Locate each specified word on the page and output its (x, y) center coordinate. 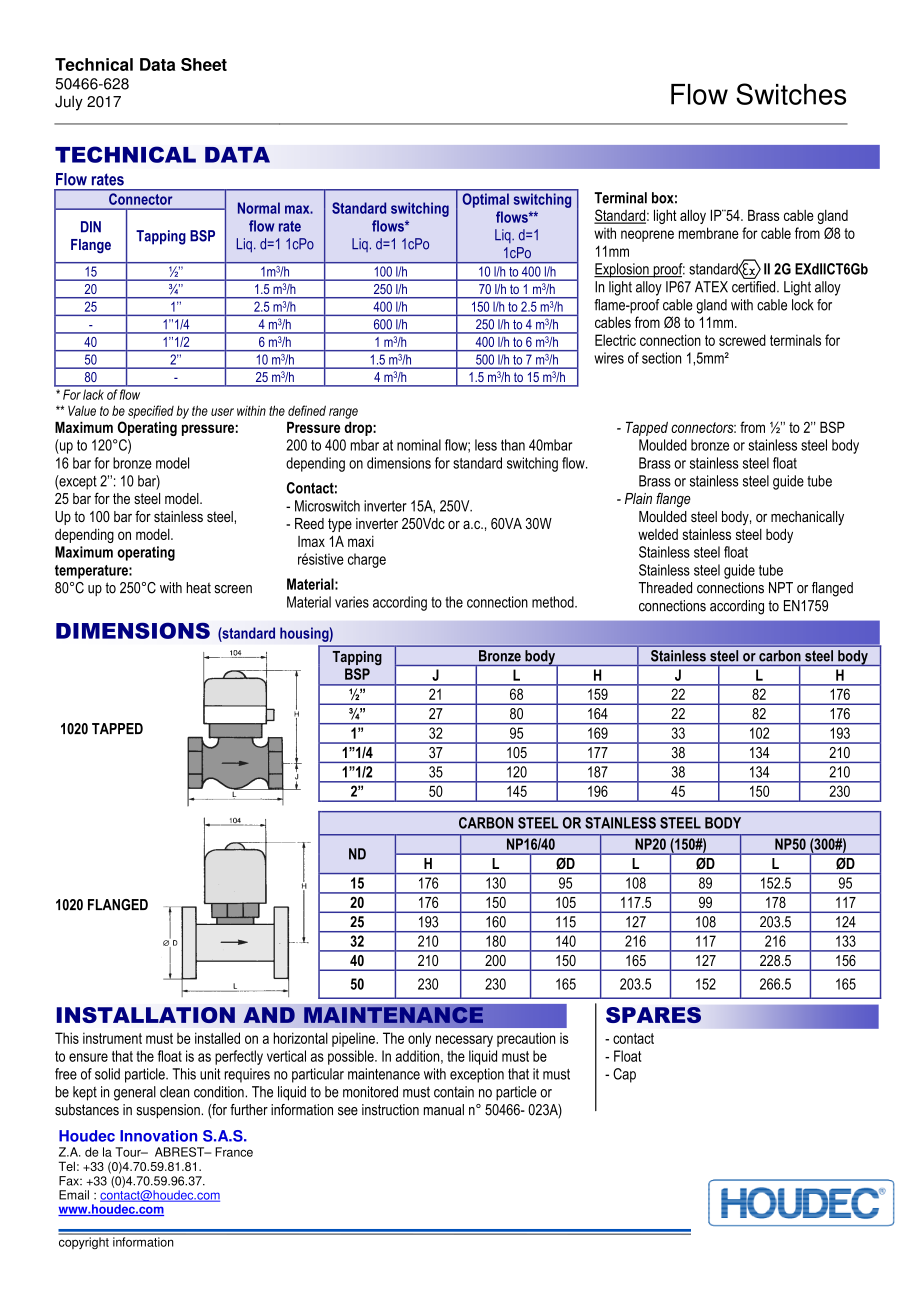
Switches (791, 94)
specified (151, 412)
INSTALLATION (146, 1015)
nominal (419, 445)
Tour (129, 1152)
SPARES (653, 1015)
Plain (638, 498)
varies (352, 602)
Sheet (204, 64)
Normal (259, 208)
